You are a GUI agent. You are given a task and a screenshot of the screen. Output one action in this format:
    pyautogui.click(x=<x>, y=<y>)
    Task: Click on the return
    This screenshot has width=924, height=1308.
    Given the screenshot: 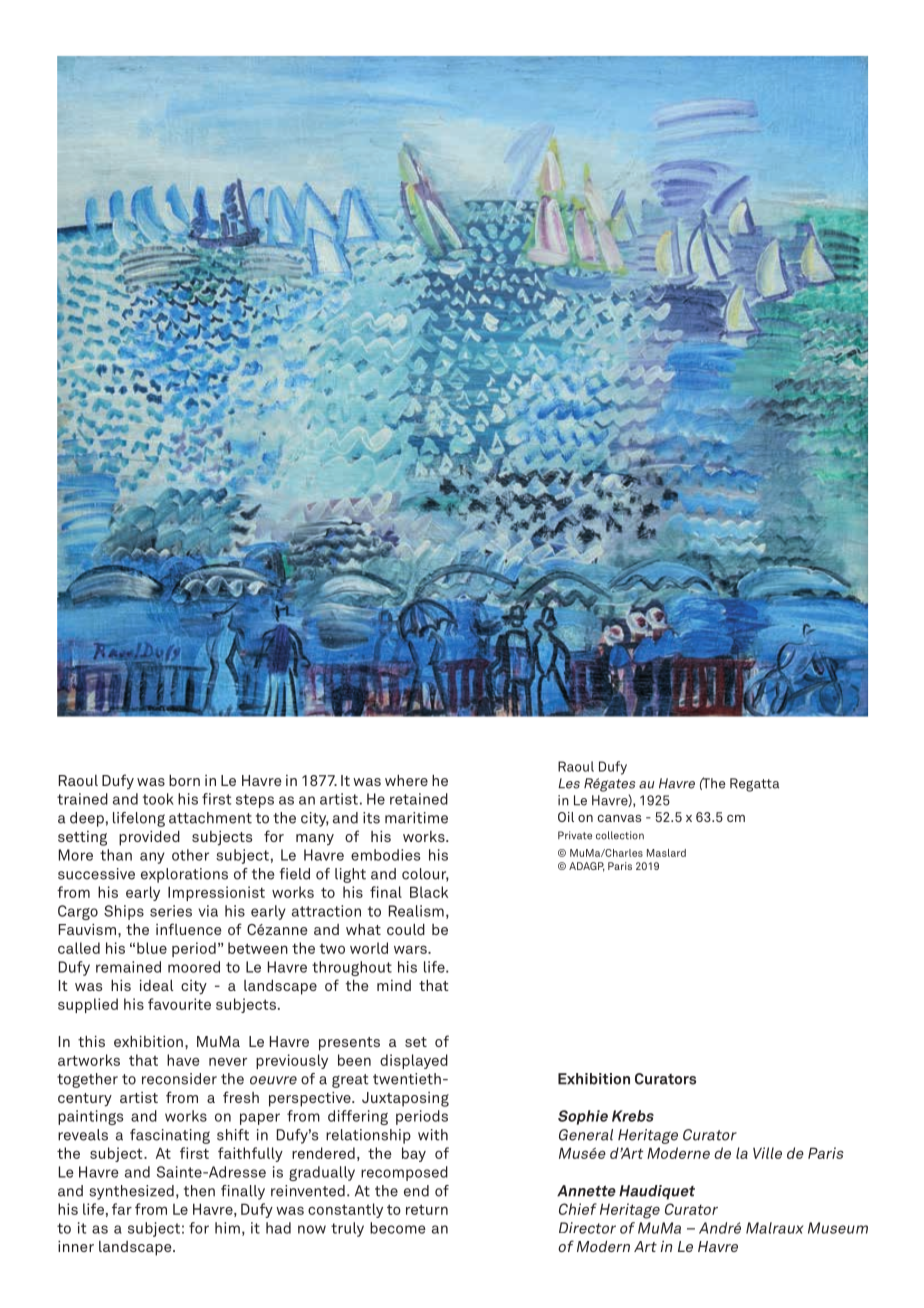 What is the action you would take?
    pyautogui.click(x=427, y=1209)
